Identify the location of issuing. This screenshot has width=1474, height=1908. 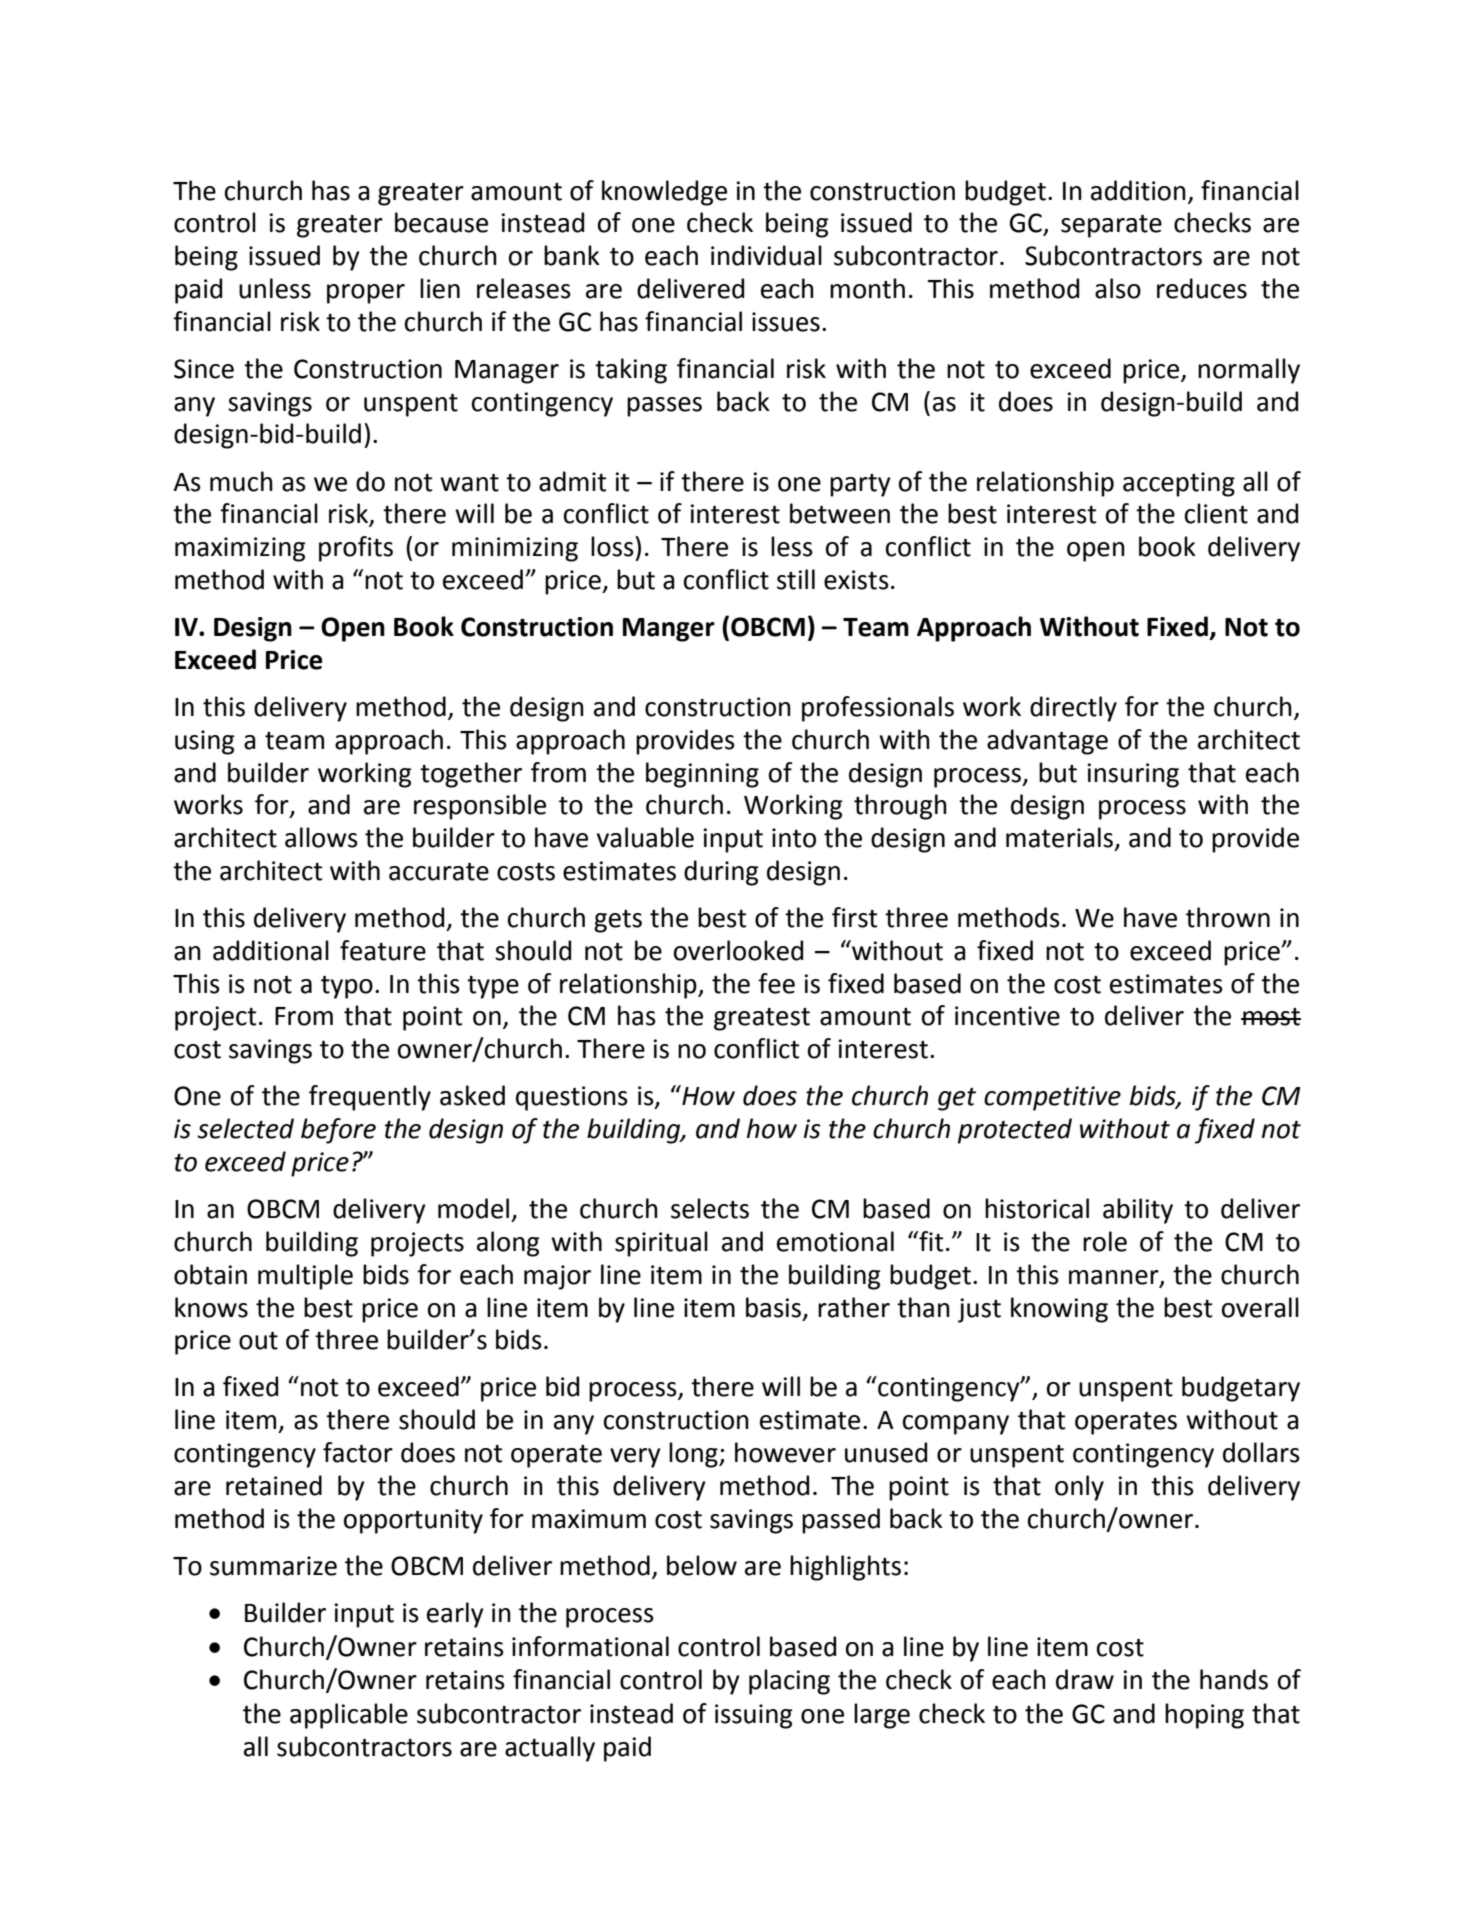
(754, 1716).
